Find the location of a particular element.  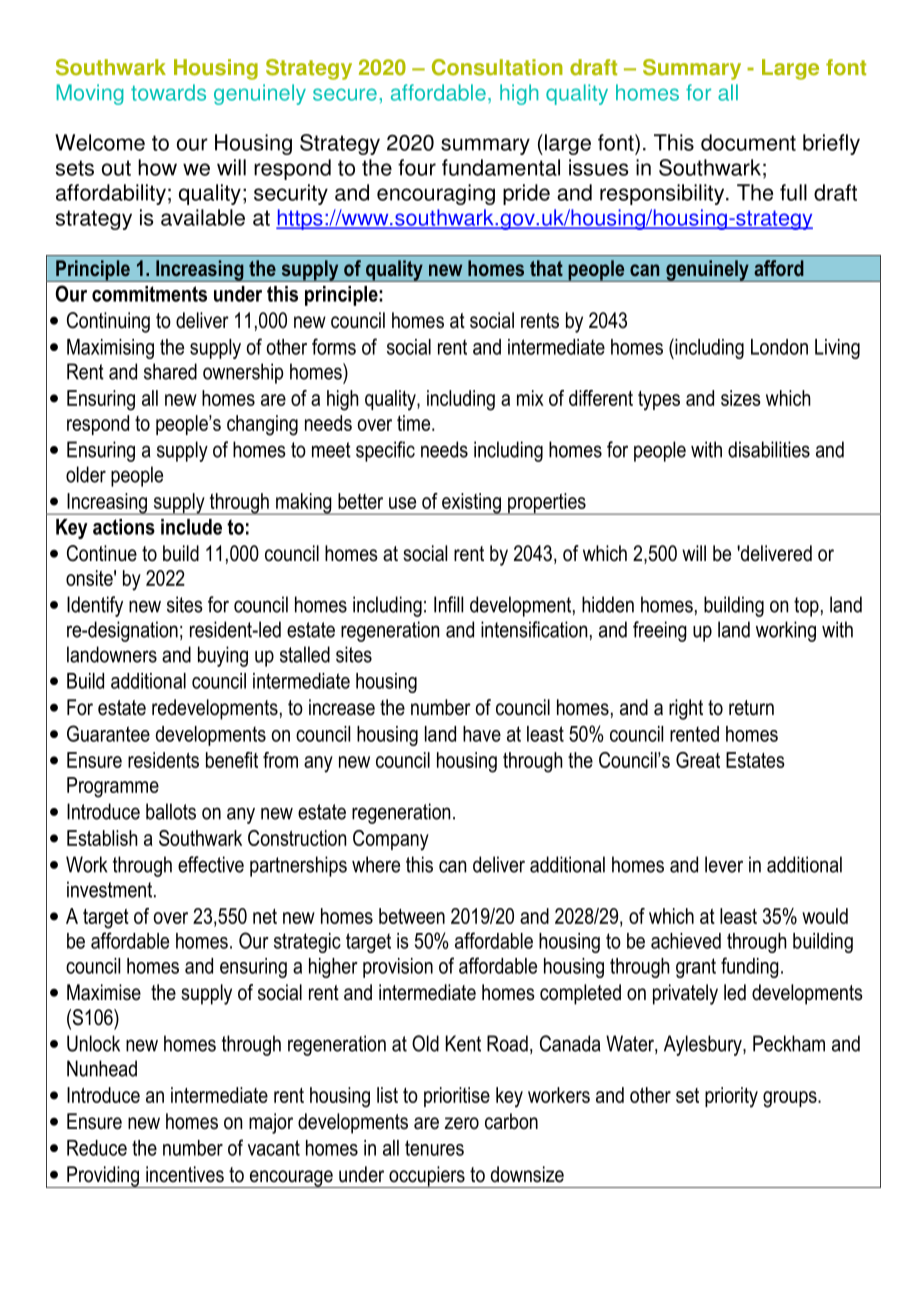

Infill is located at coordinates (448, 604).
